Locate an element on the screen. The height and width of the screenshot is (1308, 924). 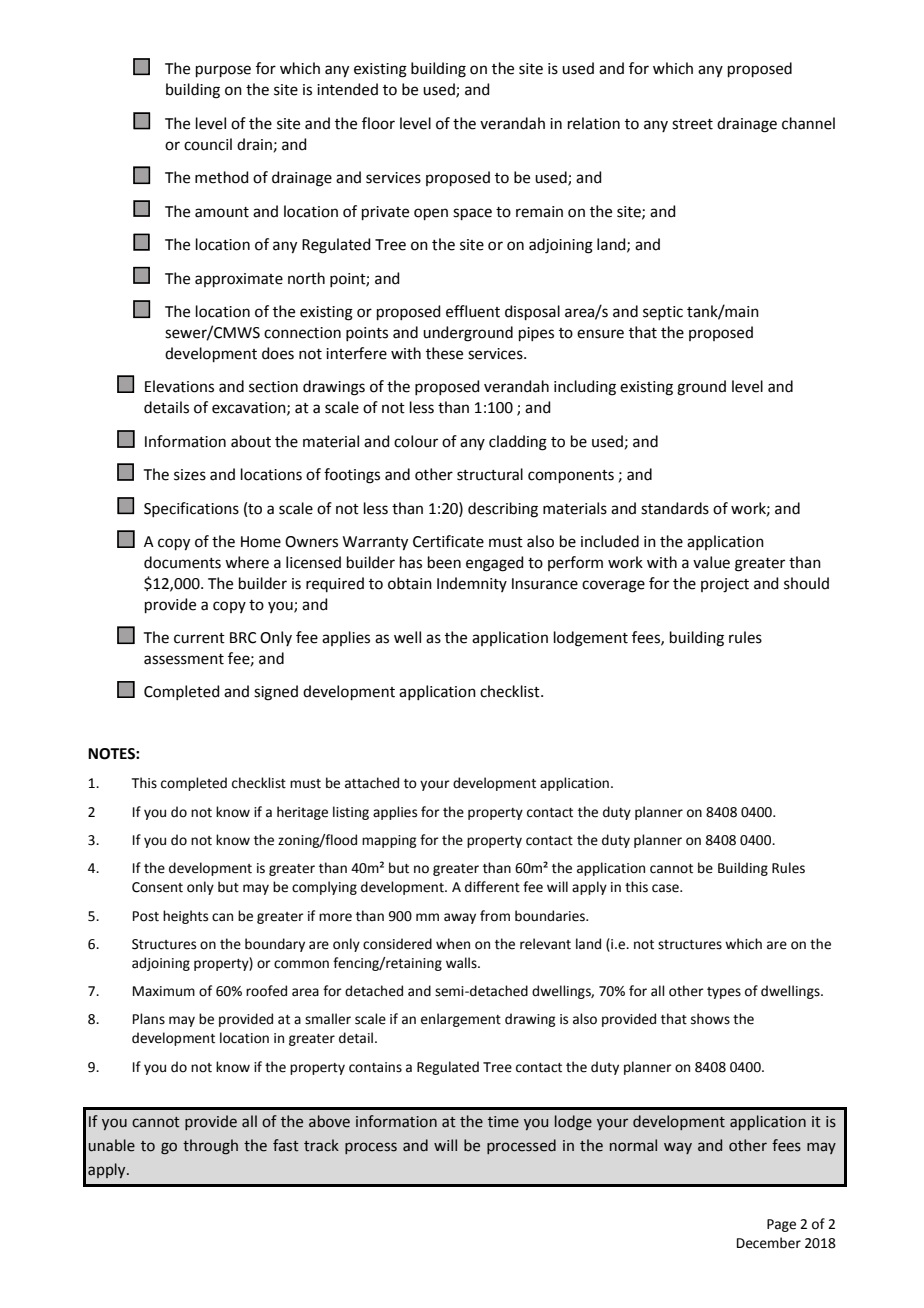
sizes is located at coordinates (190, 475).
